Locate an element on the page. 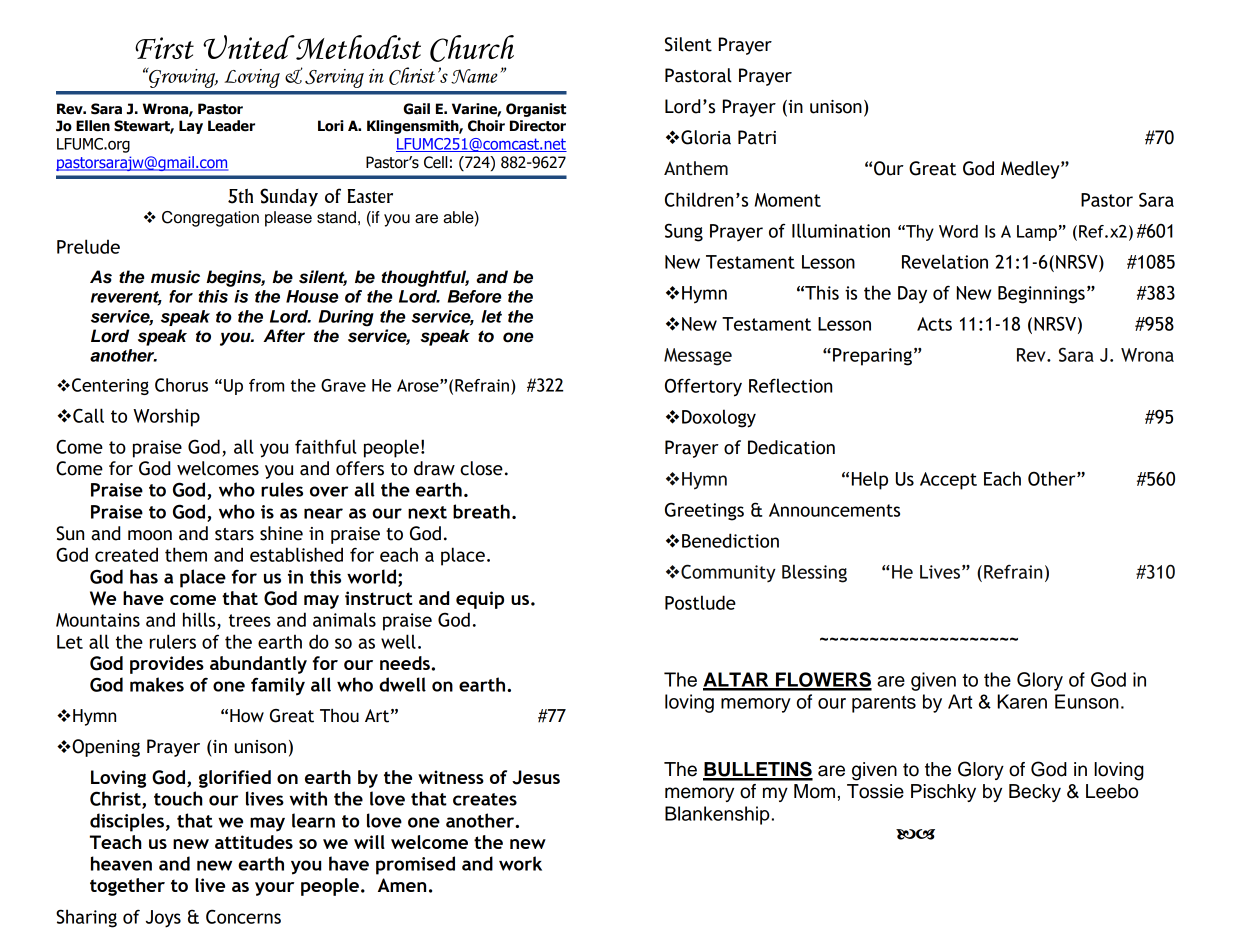 This page has width=1233, height=952. Organist is located at coordinates (536, 110).
